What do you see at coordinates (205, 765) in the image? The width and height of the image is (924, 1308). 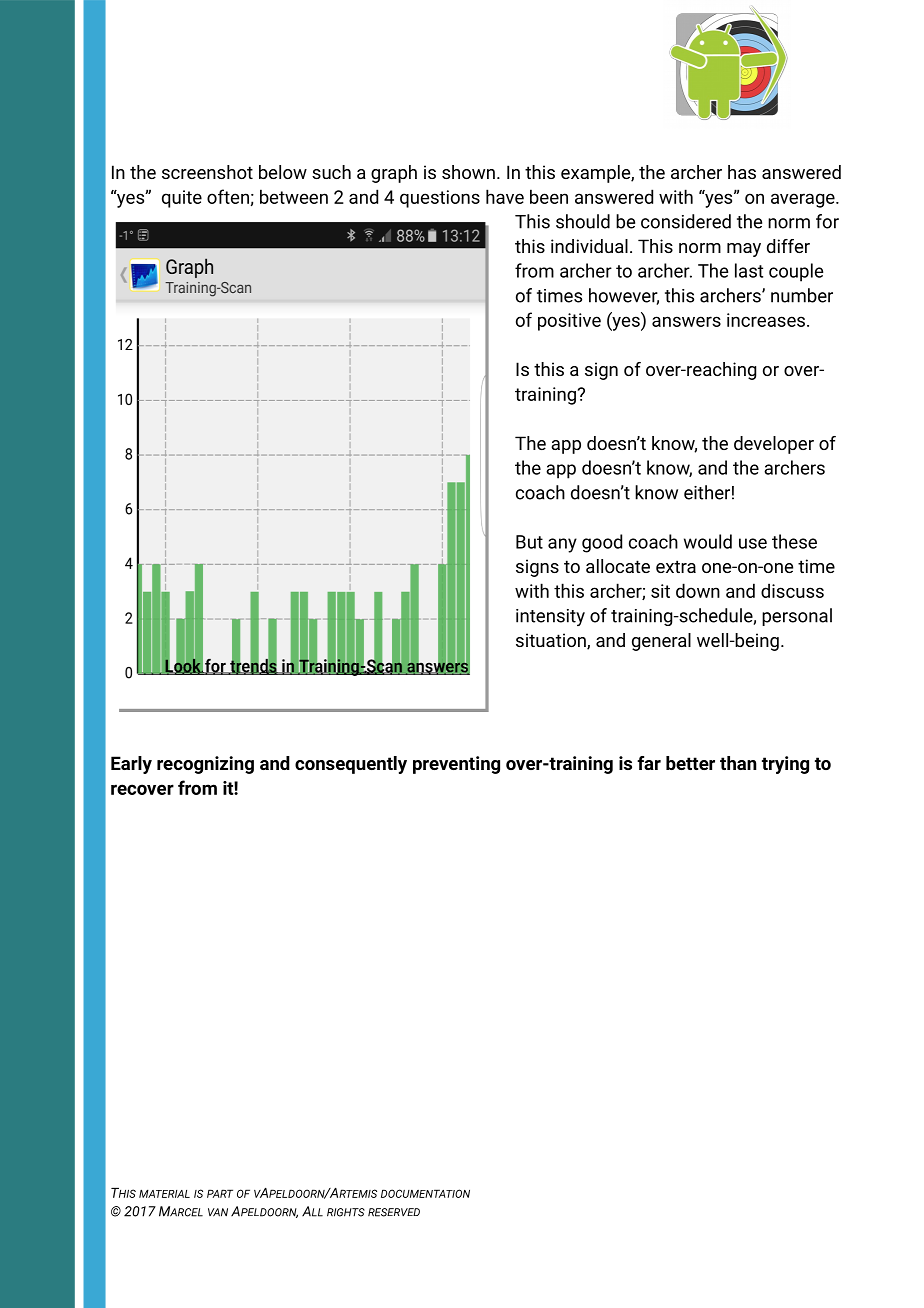 I see `recognizing` at bounding box center [205, 765].
